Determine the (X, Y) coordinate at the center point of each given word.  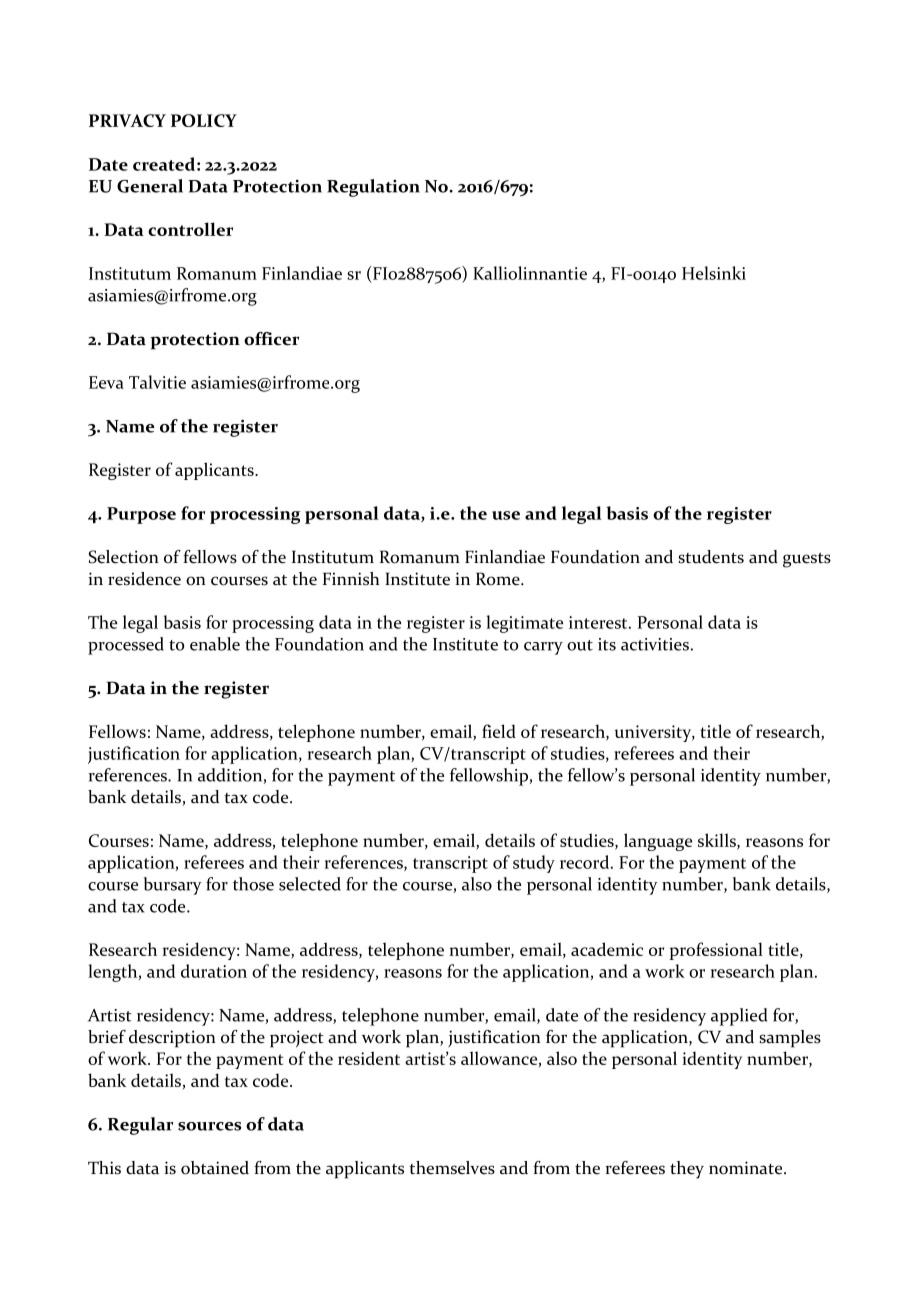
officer (271, 339)
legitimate (524, 624)
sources (209, 1126)
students (711, 557)
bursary (173, 886)
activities (655, 644)
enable (215, 644)
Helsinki (714, 273)
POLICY (204, 120)
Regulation (373, 188)
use (506, 515)
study (534, 864)
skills (718, 841)
